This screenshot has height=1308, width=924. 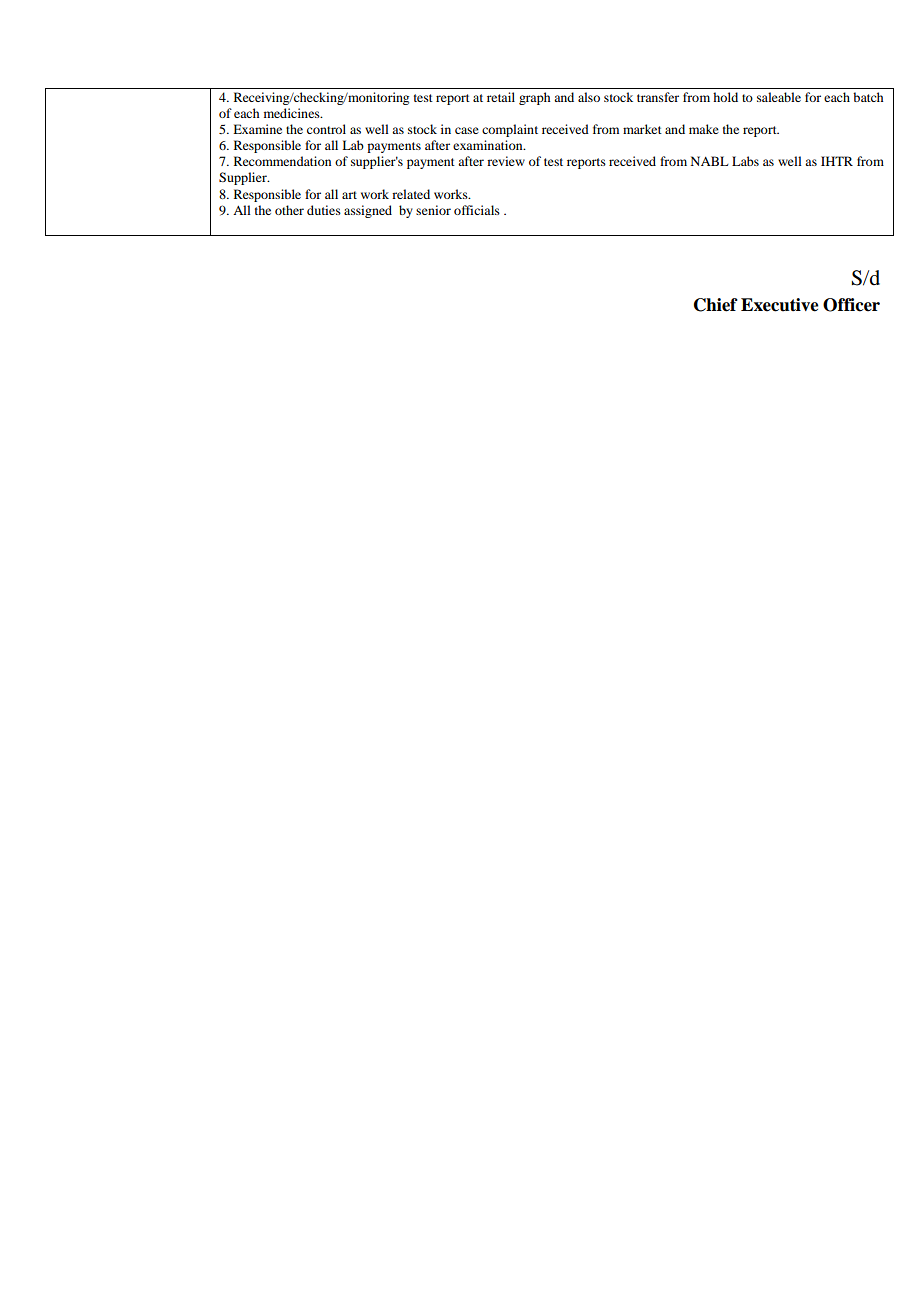 I want to click on senior, so click(x=433, y=210).
